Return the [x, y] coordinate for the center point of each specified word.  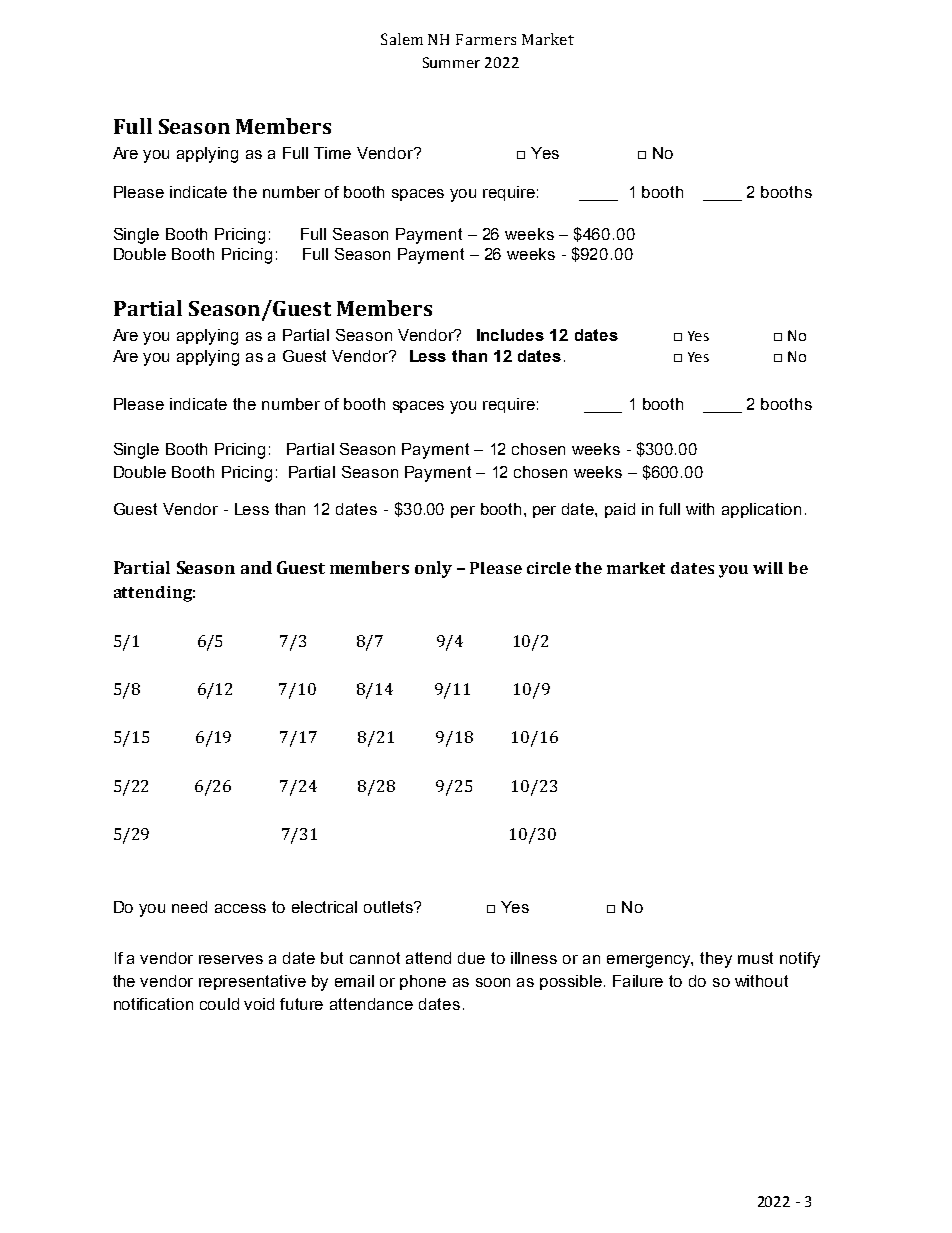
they [716, 960]
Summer [451, 62]
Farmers [486, 39]
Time [332, 153]
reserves [231, 959]
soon [493, 982]
